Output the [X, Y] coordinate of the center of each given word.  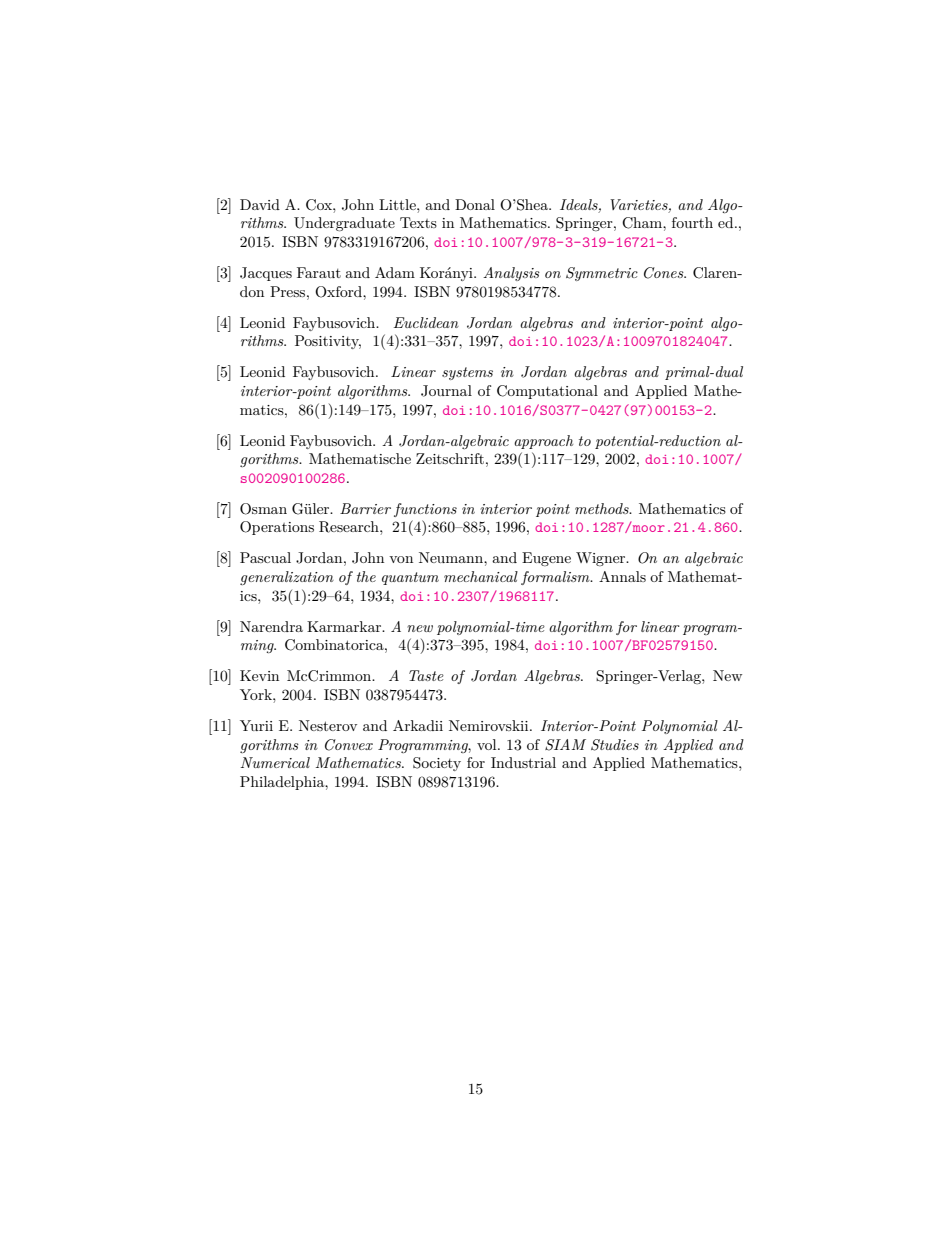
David [260, 204]
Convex [349, 745]
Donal [475, 204]
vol [488, 744]
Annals [622, 576]
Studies [615, 745]
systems [467, 373]
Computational [547, 392]
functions [425, 510]
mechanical [481, 576]
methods [603, 508]
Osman [263, 509]
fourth [692, 222]
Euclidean [426, 322]
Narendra [271, 626]
